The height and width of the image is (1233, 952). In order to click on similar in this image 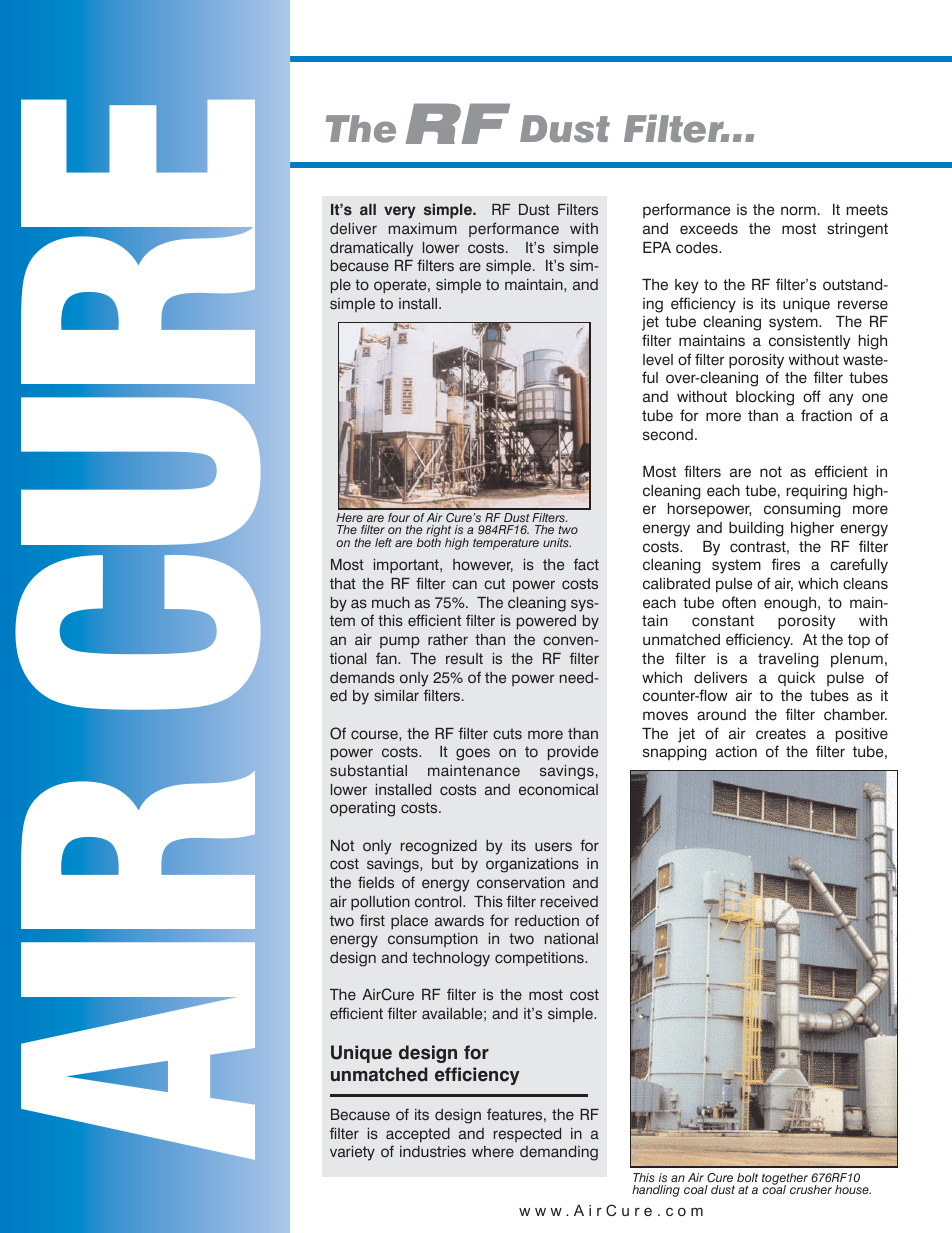, I will do `click(396, 695)`.
